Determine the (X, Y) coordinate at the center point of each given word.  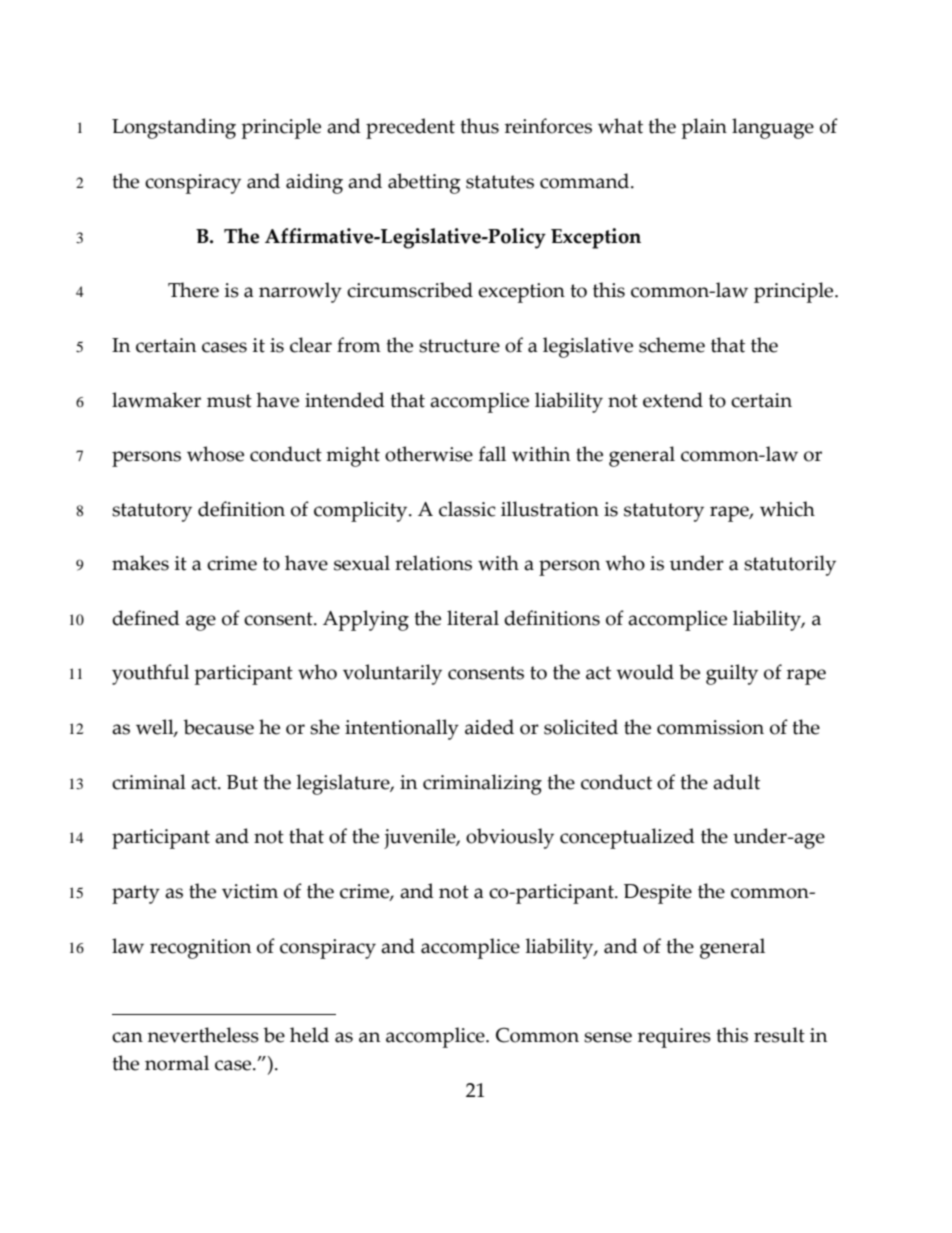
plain (704, 128)
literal (473, 618)
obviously (510, 838)
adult (736, 782)
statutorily (790, 565)
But (242, 782)
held (309, 1035)
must (229, 401)
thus (479, 126)
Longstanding (174, 128)
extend (673, 400)
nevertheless (203, 1035)
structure (459, 346)
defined (146, 618)
